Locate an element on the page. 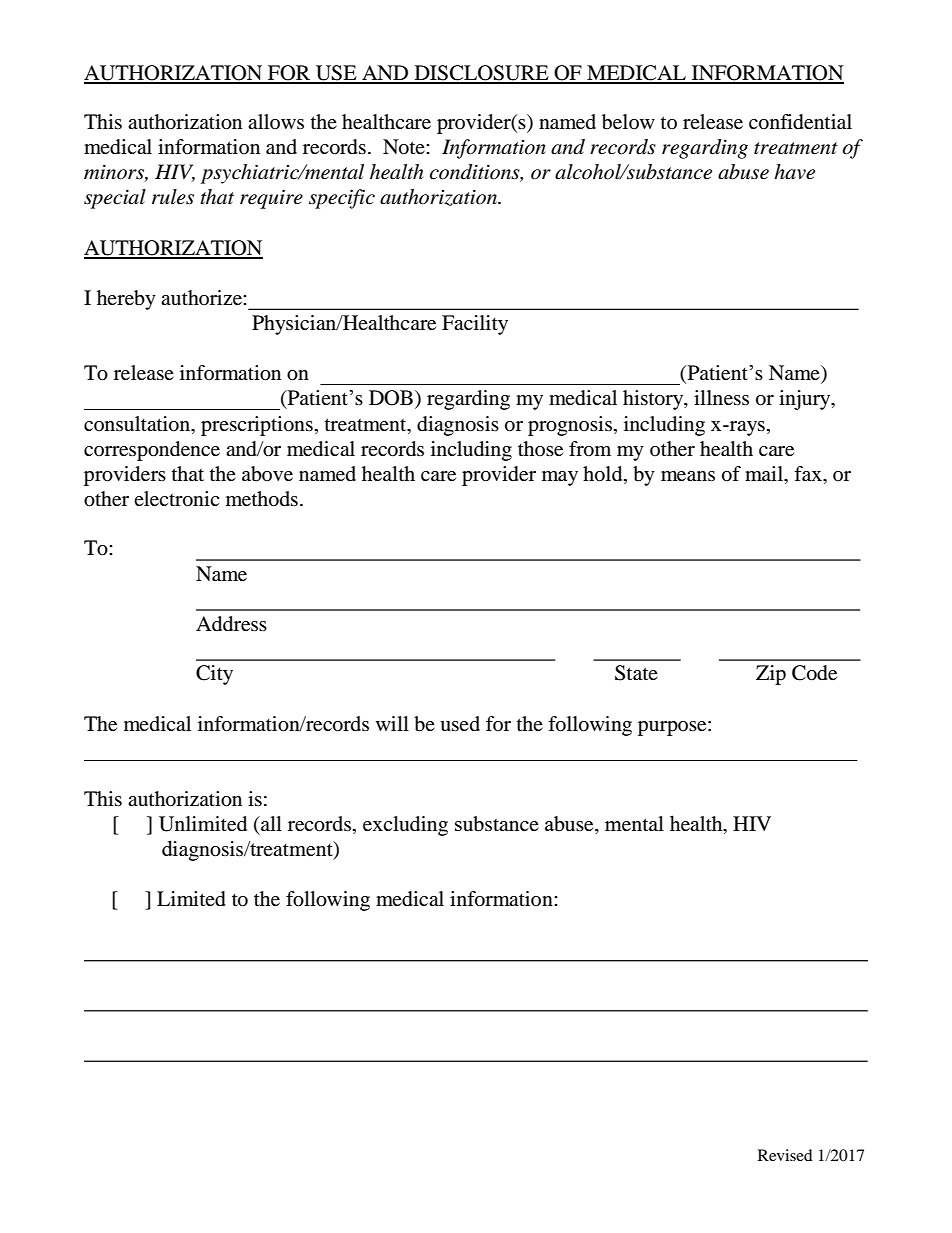  Zip is located at coordinates (771, 675).
